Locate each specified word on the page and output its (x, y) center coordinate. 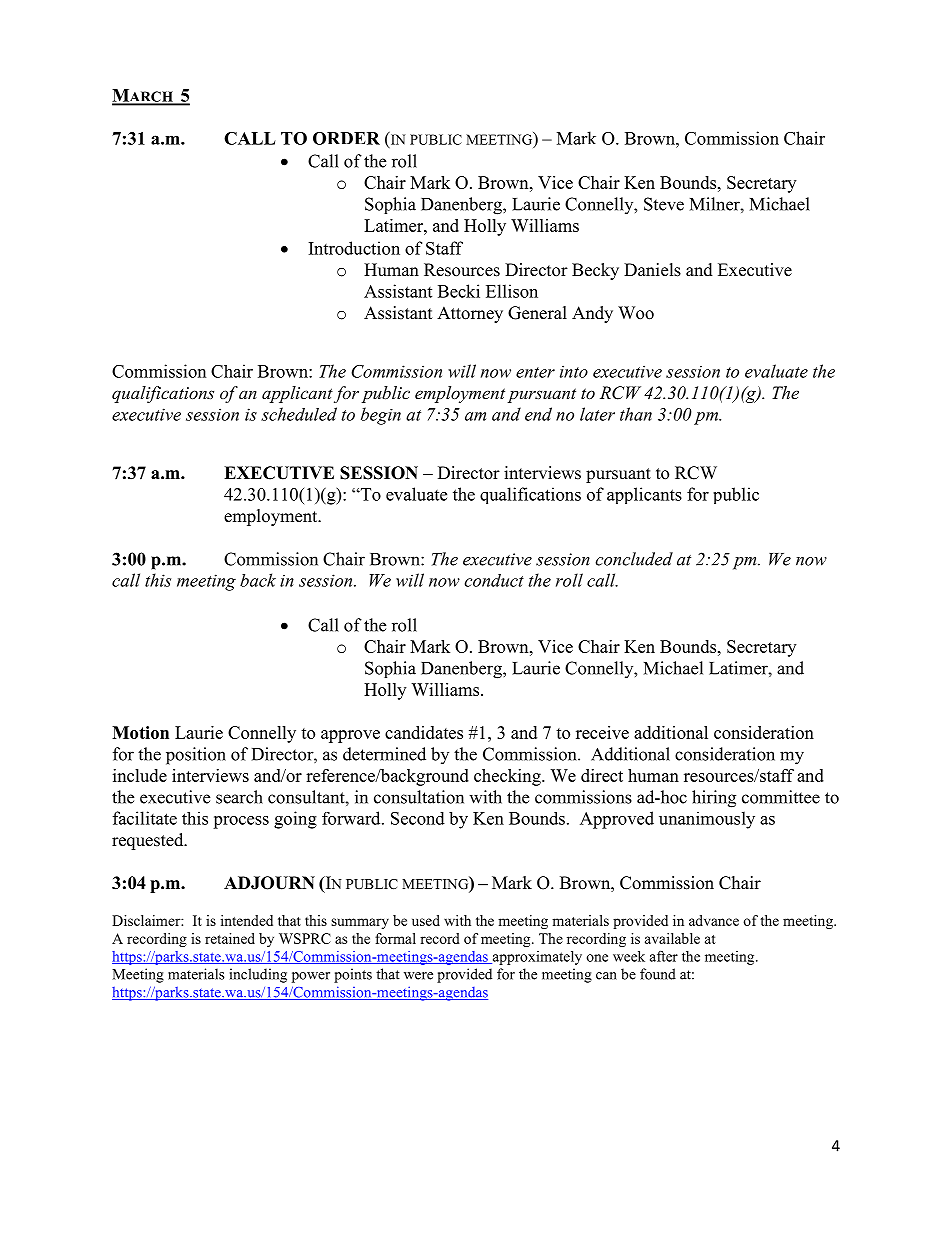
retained (230, 938)
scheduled (299, 414)
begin (381, 416)
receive (602, 732)
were (418, 976)
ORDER (346, 138)
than (636, 414)
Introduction (354, 248)
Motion (140, 732)
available (672, 938)
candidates (424, 732)
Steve (664, 204)
